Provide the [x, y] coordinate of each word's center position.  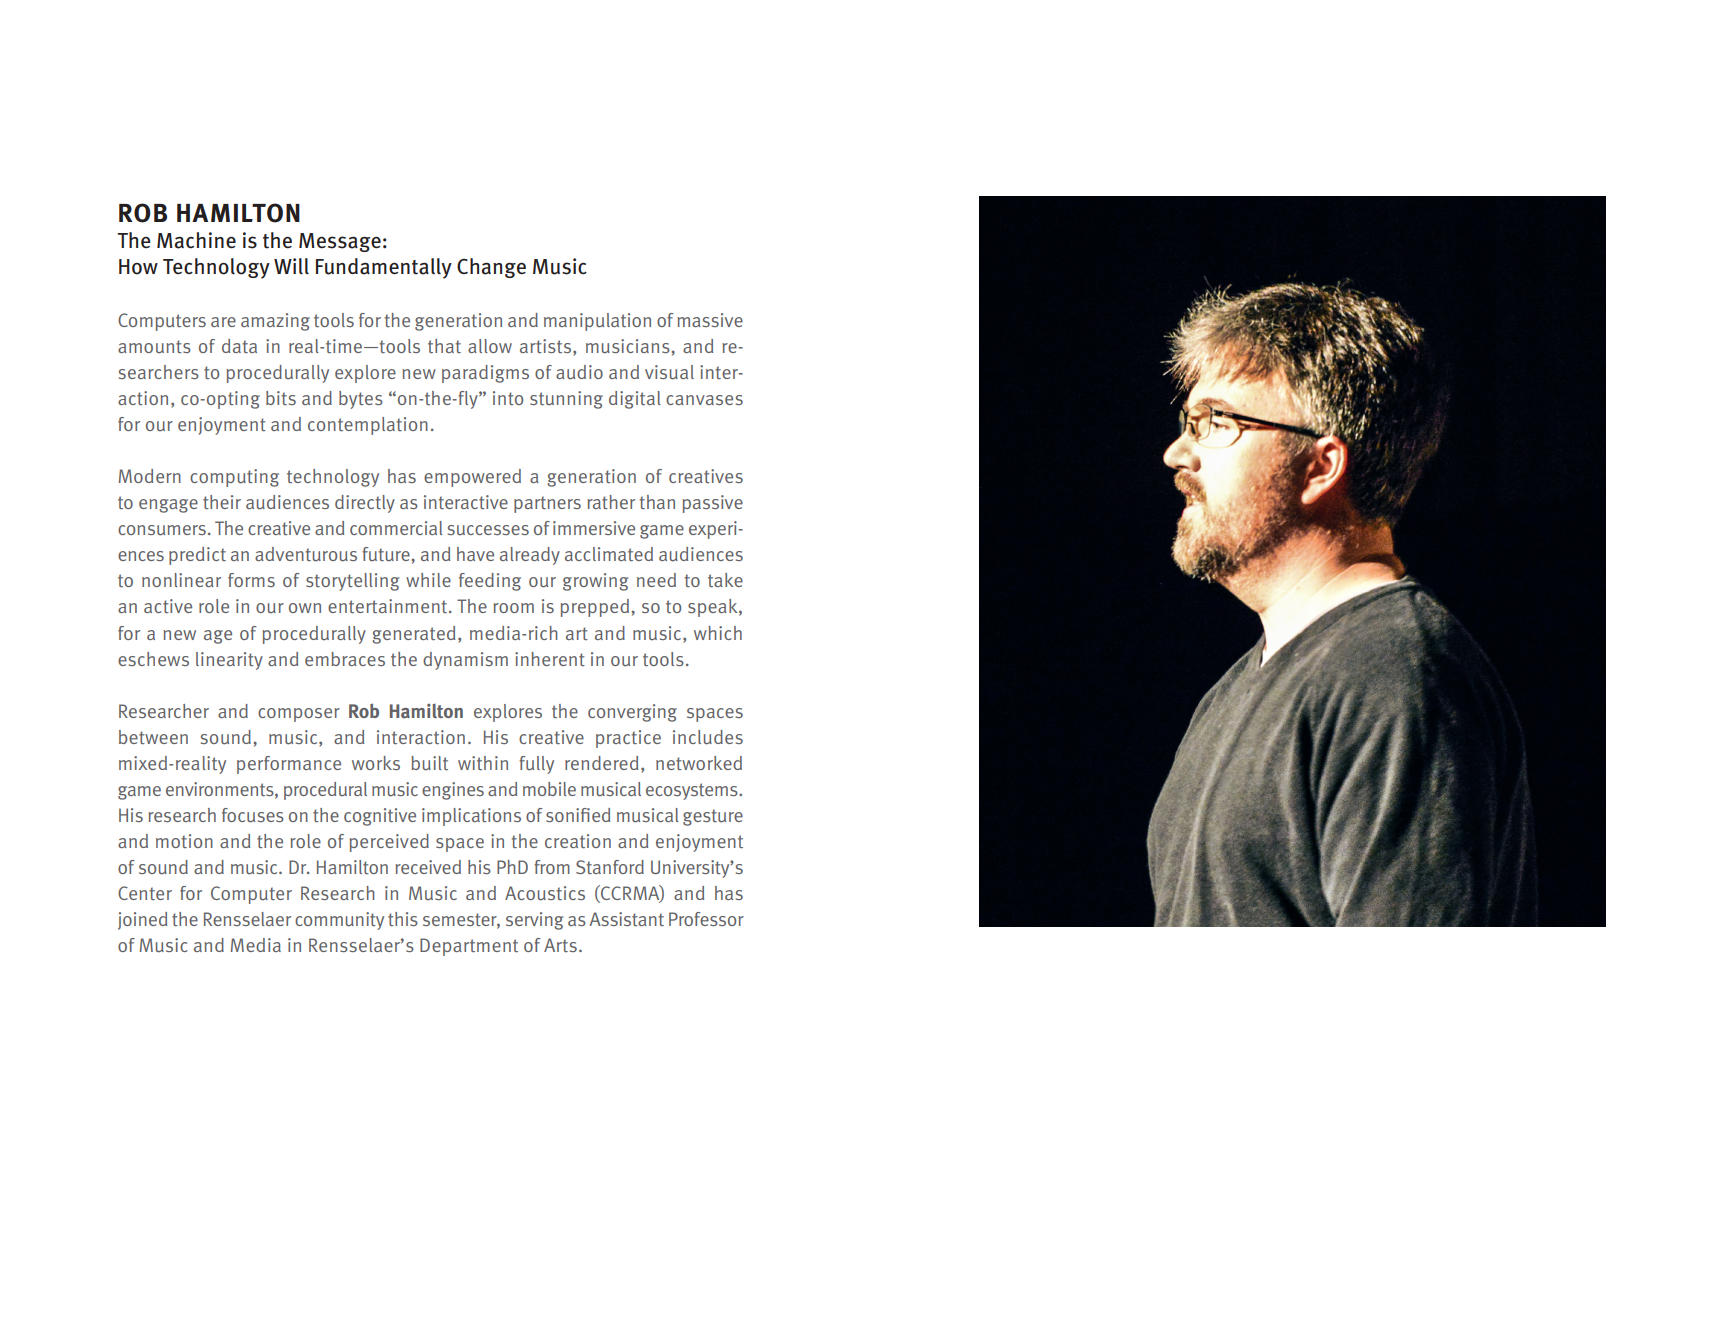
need [656, 580]
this [403, 919]
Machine [196, 240]
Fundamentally [384, 268]
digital [635, 400]
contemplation [368, 426]
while [428, 580]
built [429, 763]
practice [628, 739]
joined [142, 921]
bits [281, 398]
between [153, 737]
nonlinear [181, 580]
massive [710, 320]
